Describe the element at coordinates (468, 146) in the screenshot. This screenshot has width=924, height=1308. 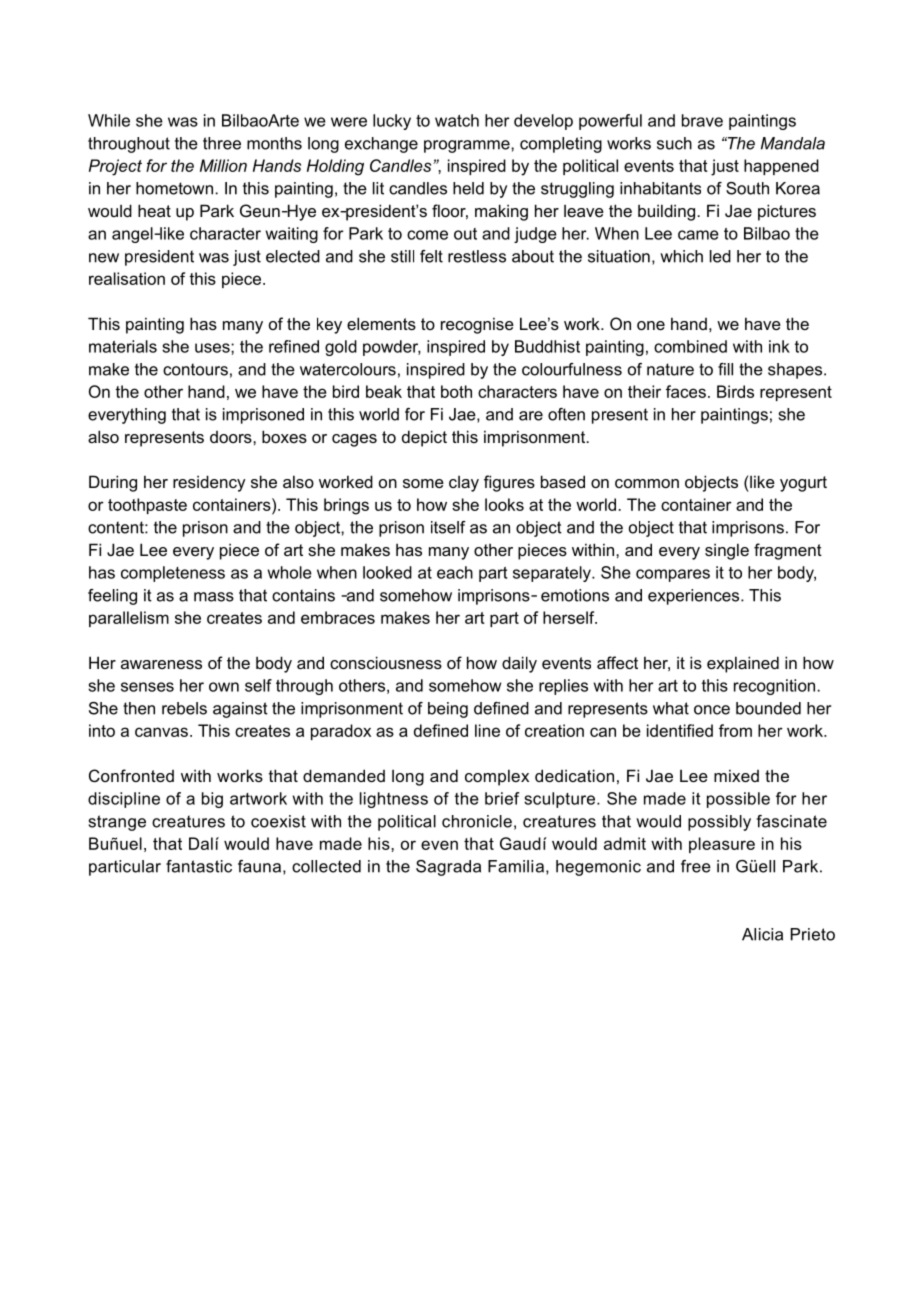
I see `programme` at that location.
